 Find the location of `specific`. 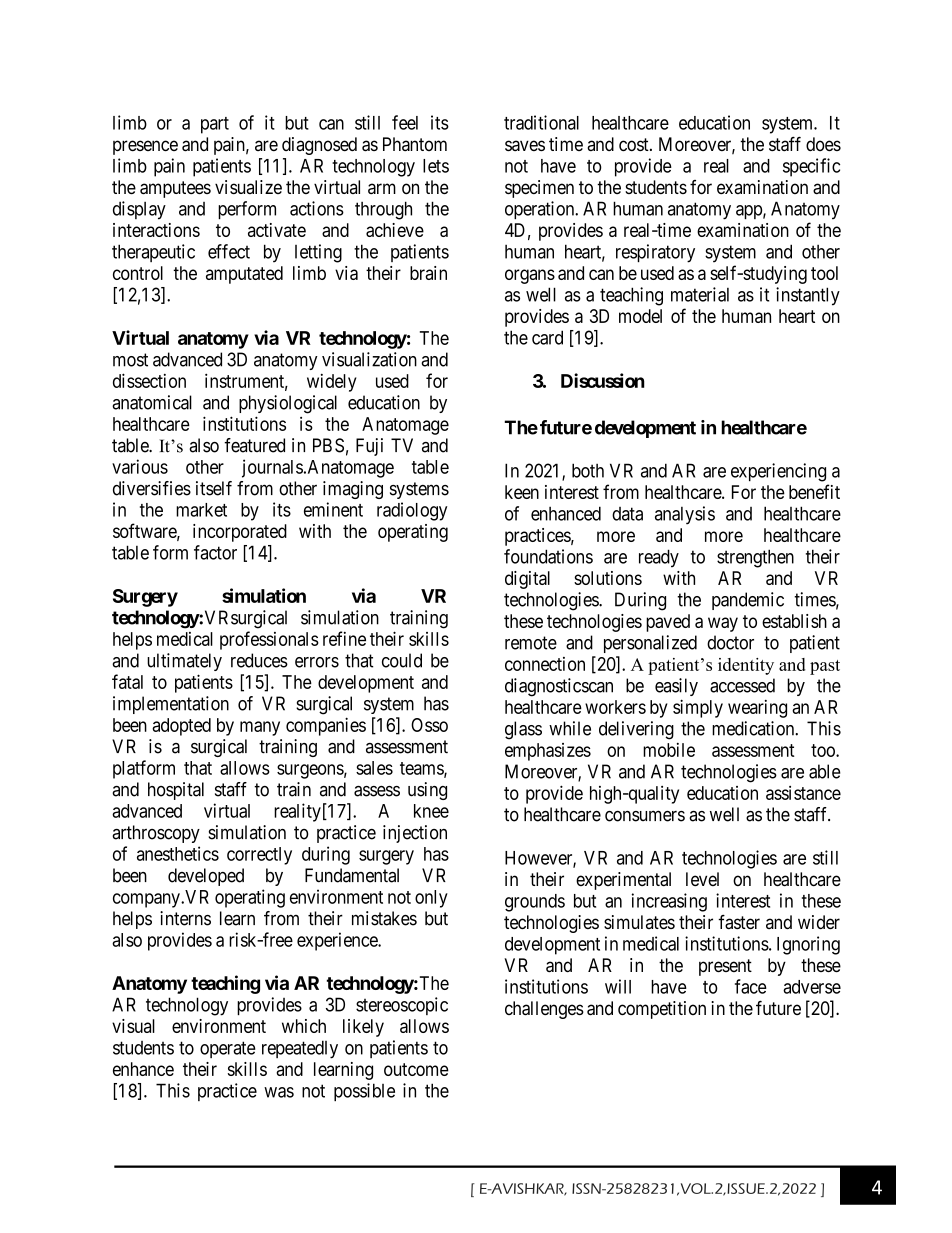

specific is located at coordinates (811, 167).
